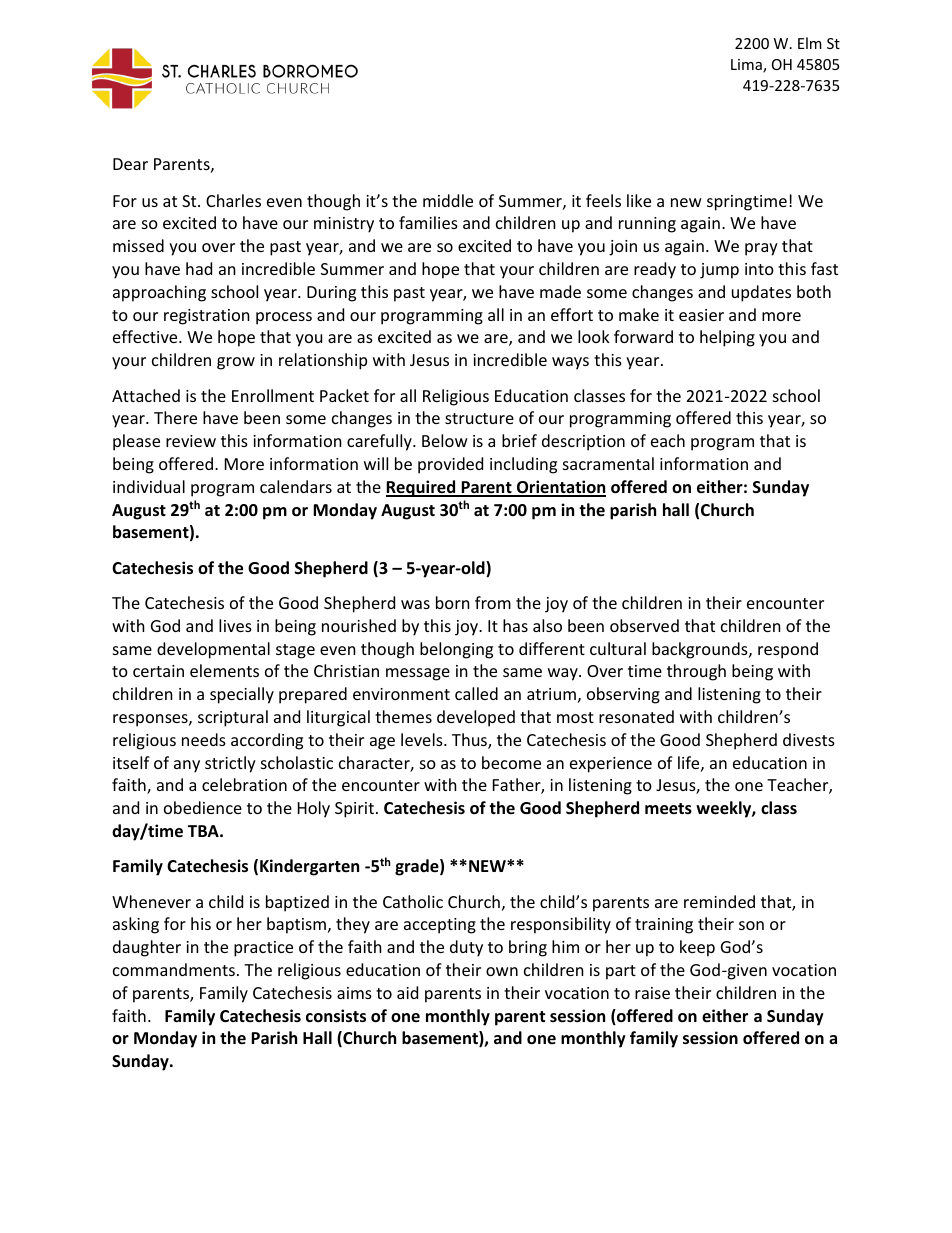 The image size is (952, 1233). What do you see at coordinates (149, 486) in the screenshot?
I see `individual` at bounding box center [149, 486].
